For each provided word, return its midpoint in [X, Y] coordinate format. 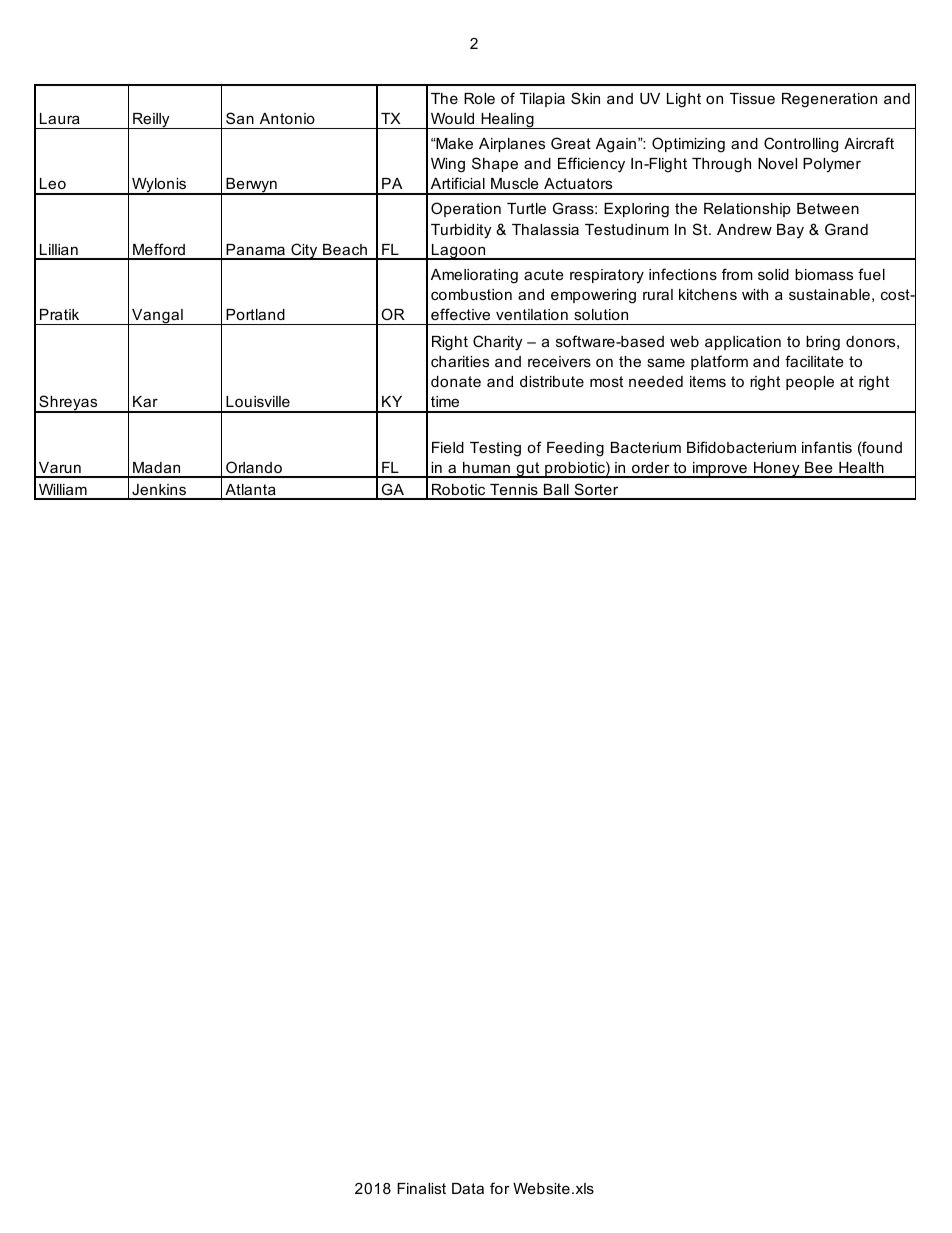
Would [452, 118]
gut [528, 470]
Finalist [421, 1188]
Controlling [801, 145]
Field [448, 447]
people [810, 383]
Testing [495, 449]
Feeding [575, 449]
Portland [255, 314]
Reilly [151, 121]
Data [468, 1188]
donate [456, 381]
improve [720, 470]
